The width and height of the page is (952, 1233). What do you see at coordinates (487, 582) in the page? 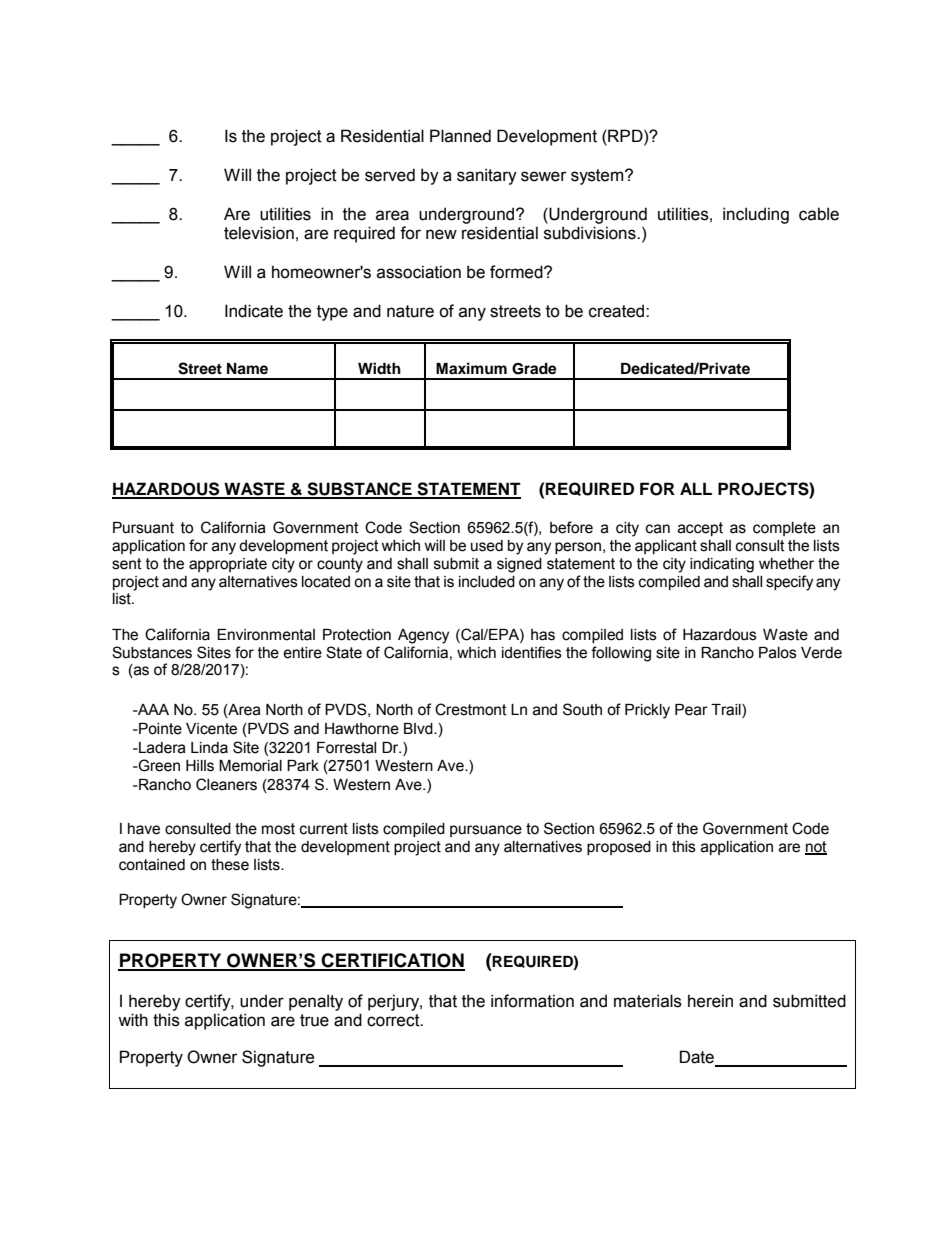
I see `included` at bounding box center [487, 582].
